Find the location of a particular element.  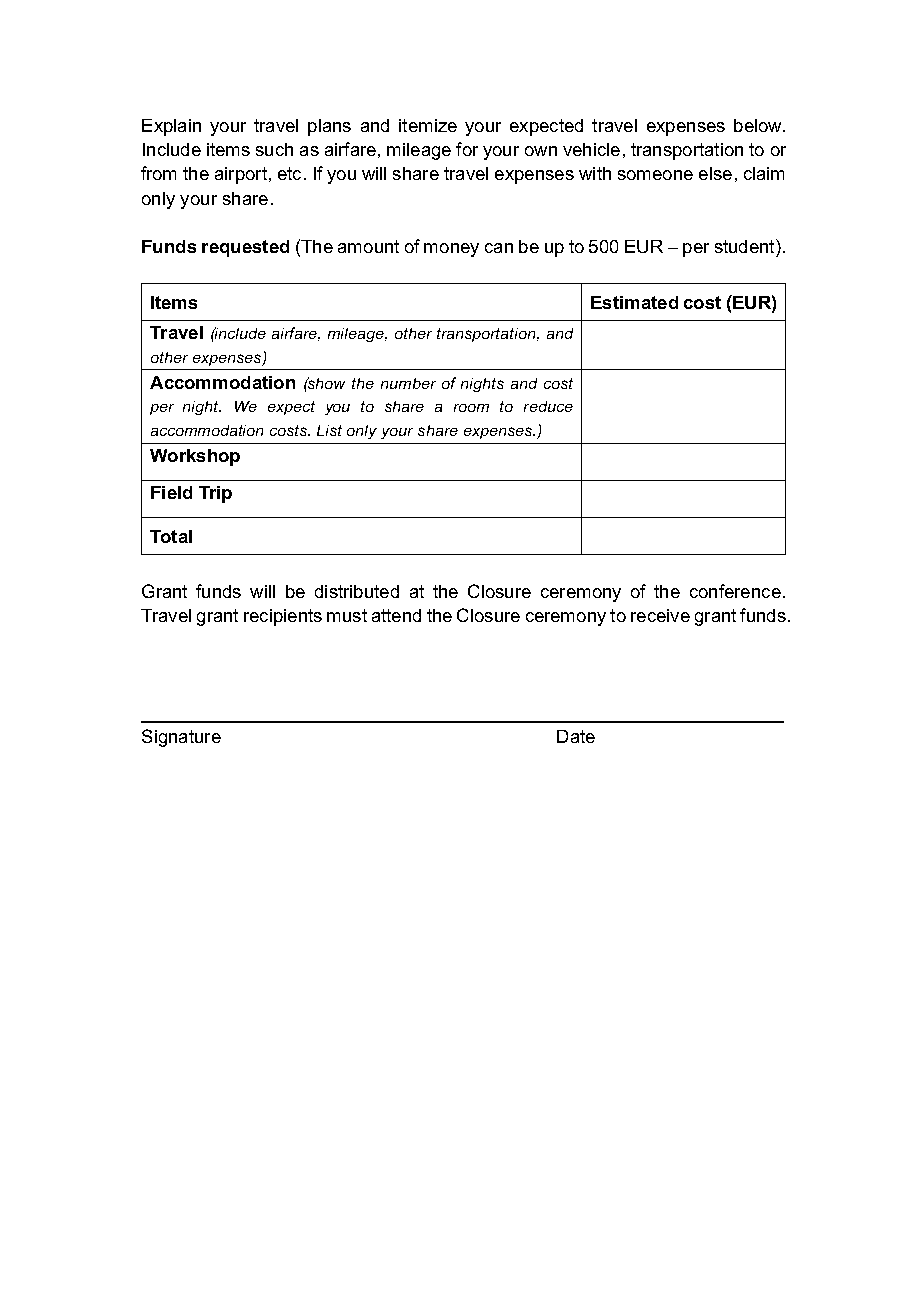

attend is located at coordinates (396, 615).
